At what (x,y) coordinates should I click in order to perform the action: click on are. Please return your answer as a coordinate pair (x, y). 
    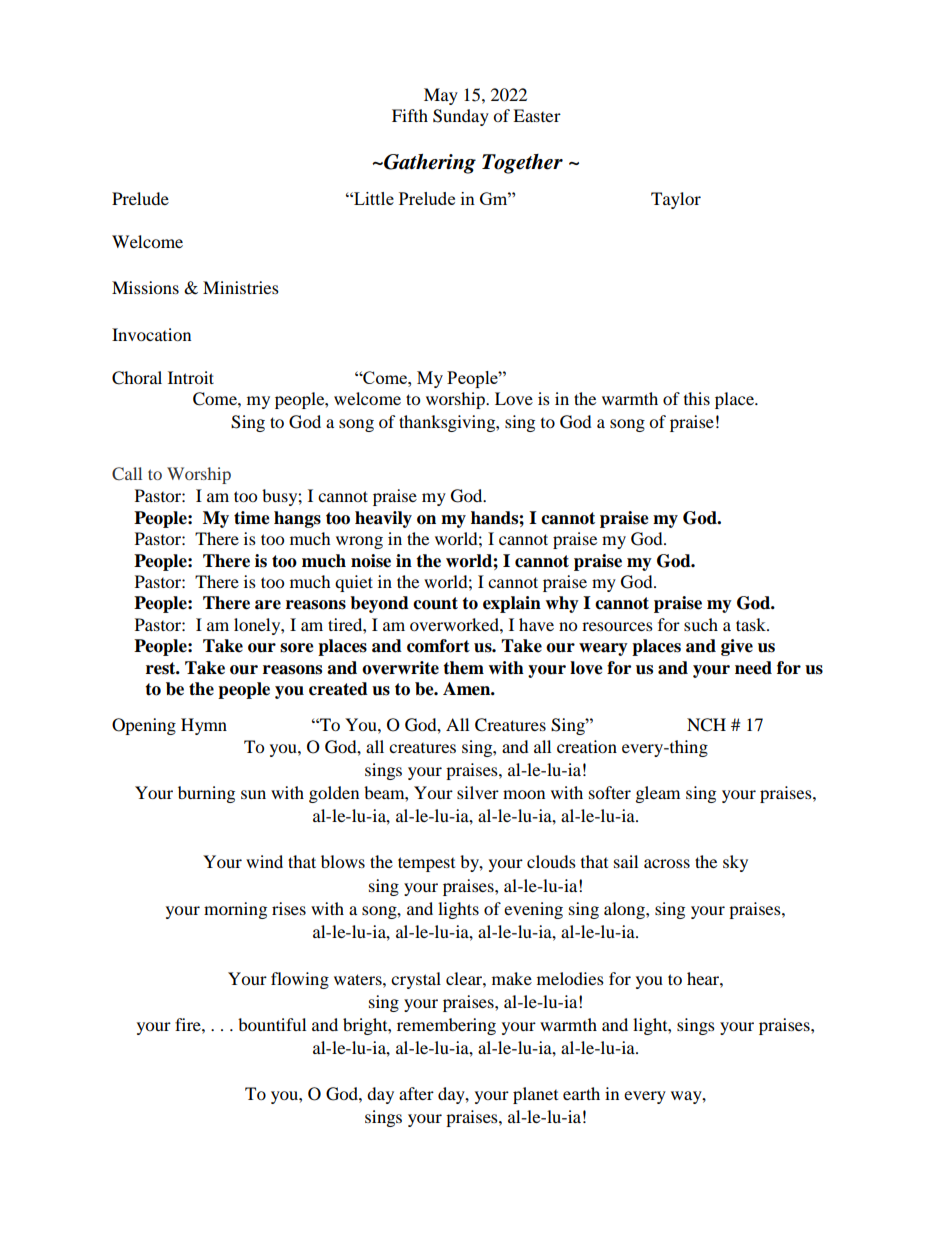
    Looking at the image, I should click on (268, 605).
